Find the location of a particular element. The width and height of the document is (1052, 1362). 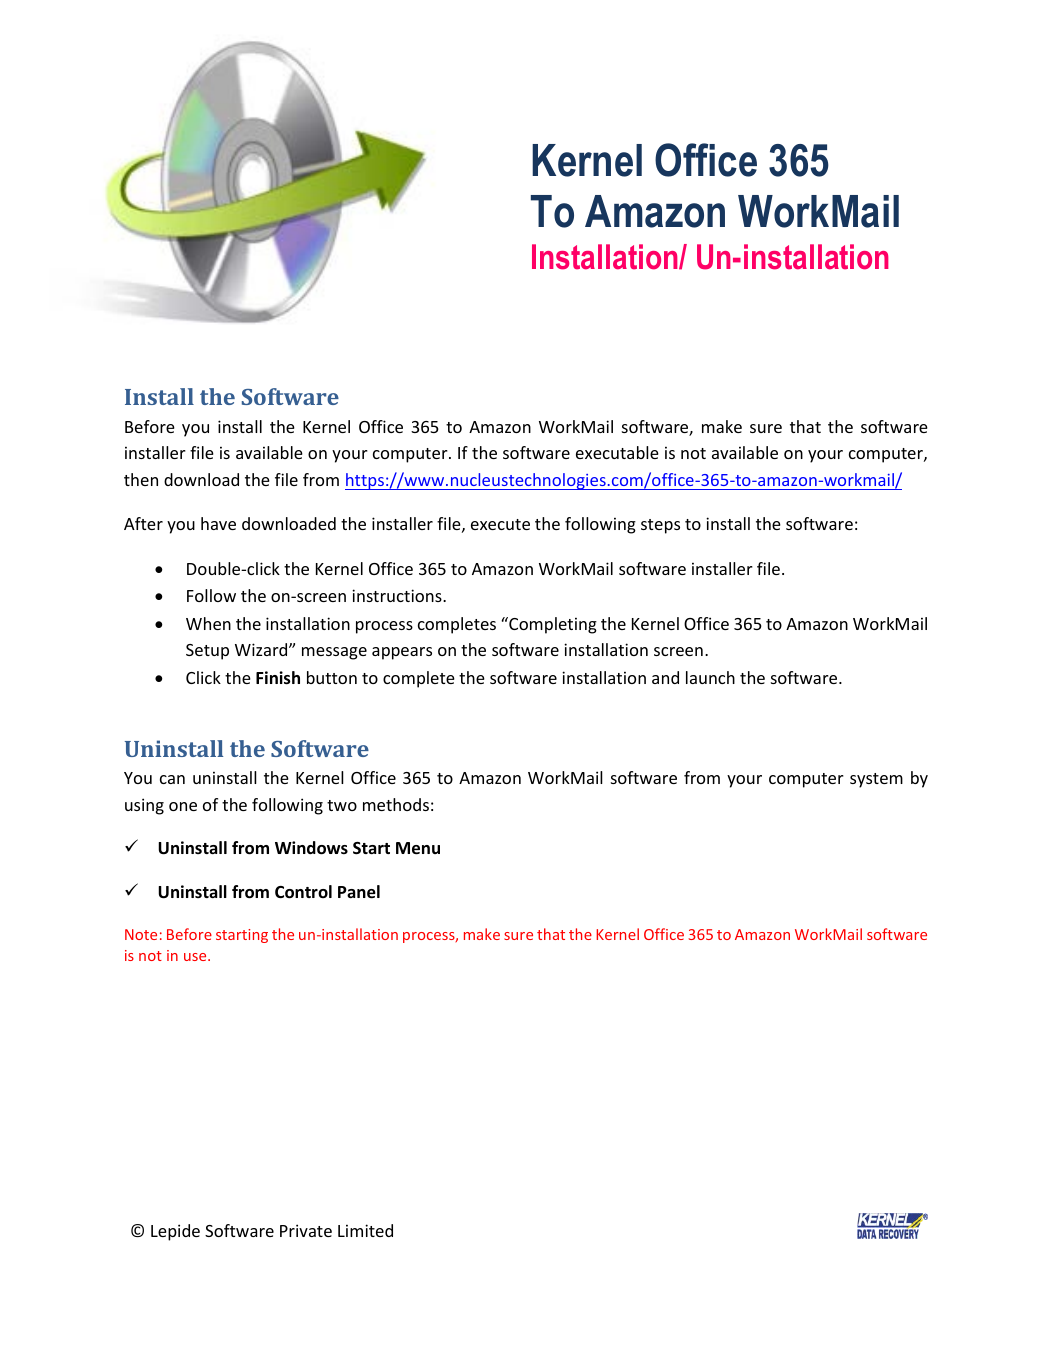

execute is located at coordinates (500, 524).
